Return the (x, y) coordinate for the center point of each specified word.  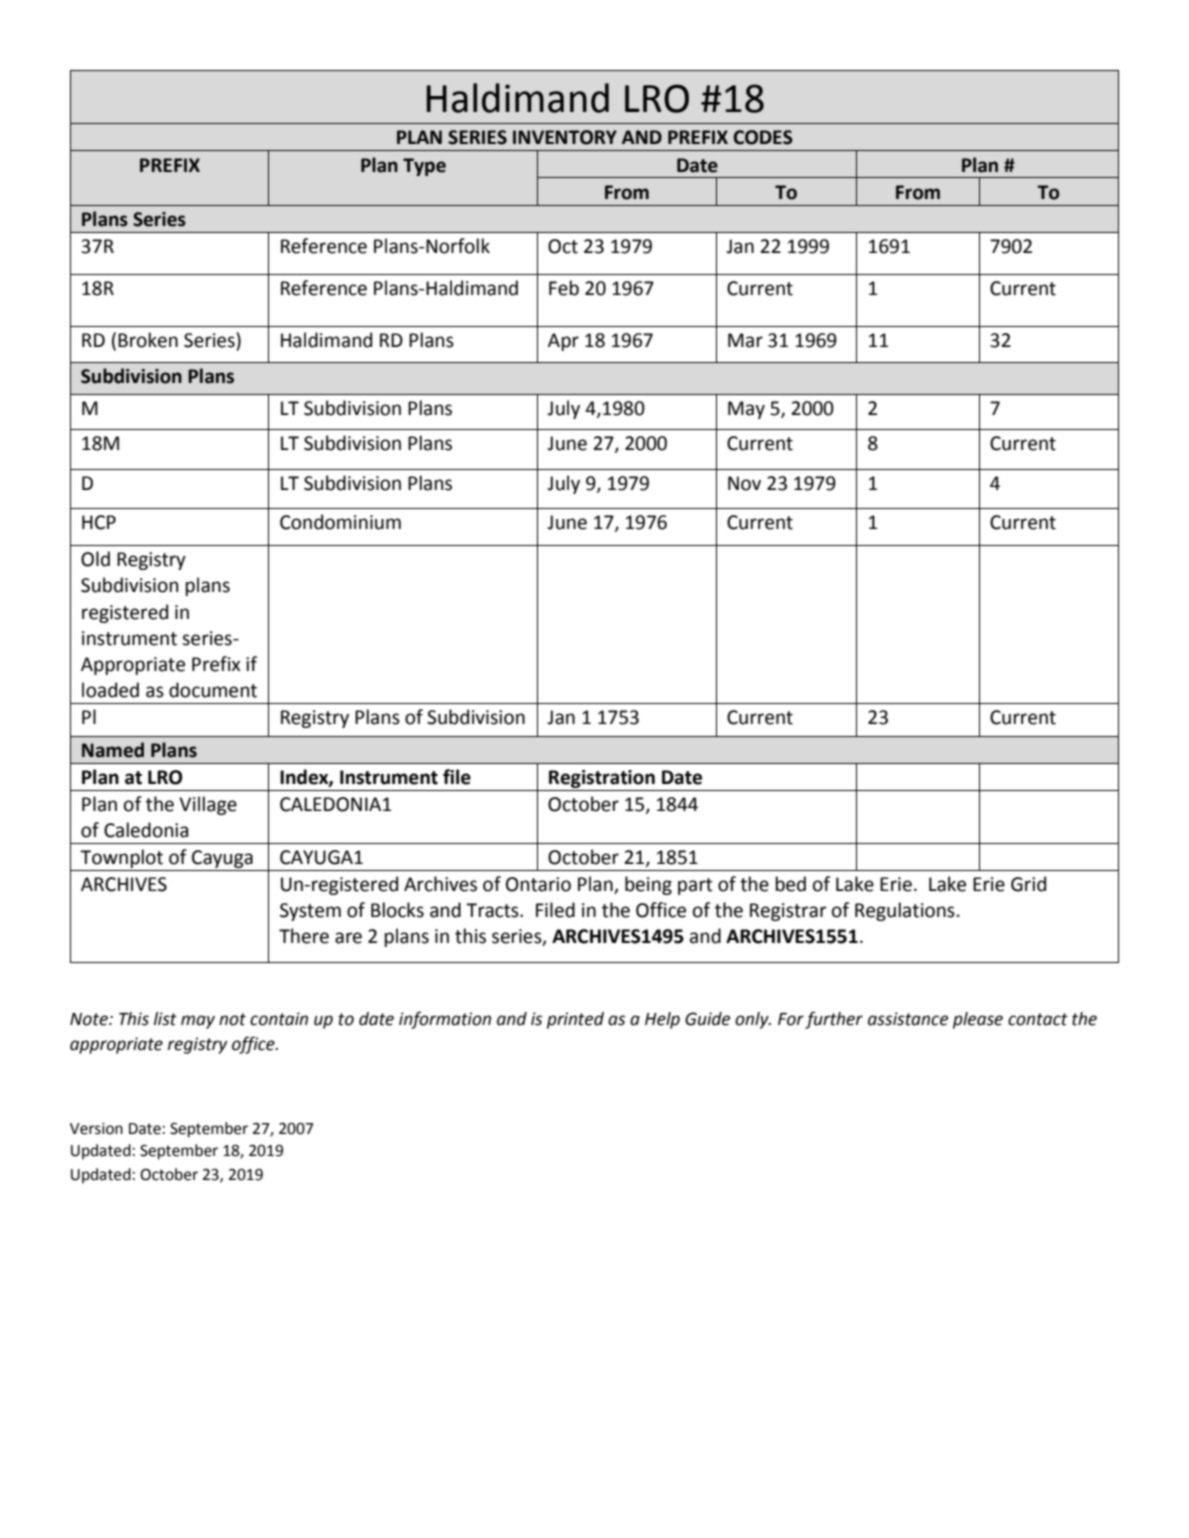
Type (424, 167)
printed (575, 1020)
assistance (908, 1019)
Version (96, 1129)
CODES (763, 137)
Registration (602, 779)
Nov (744, 483)
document (213, 690)
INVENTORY (565, 137)
